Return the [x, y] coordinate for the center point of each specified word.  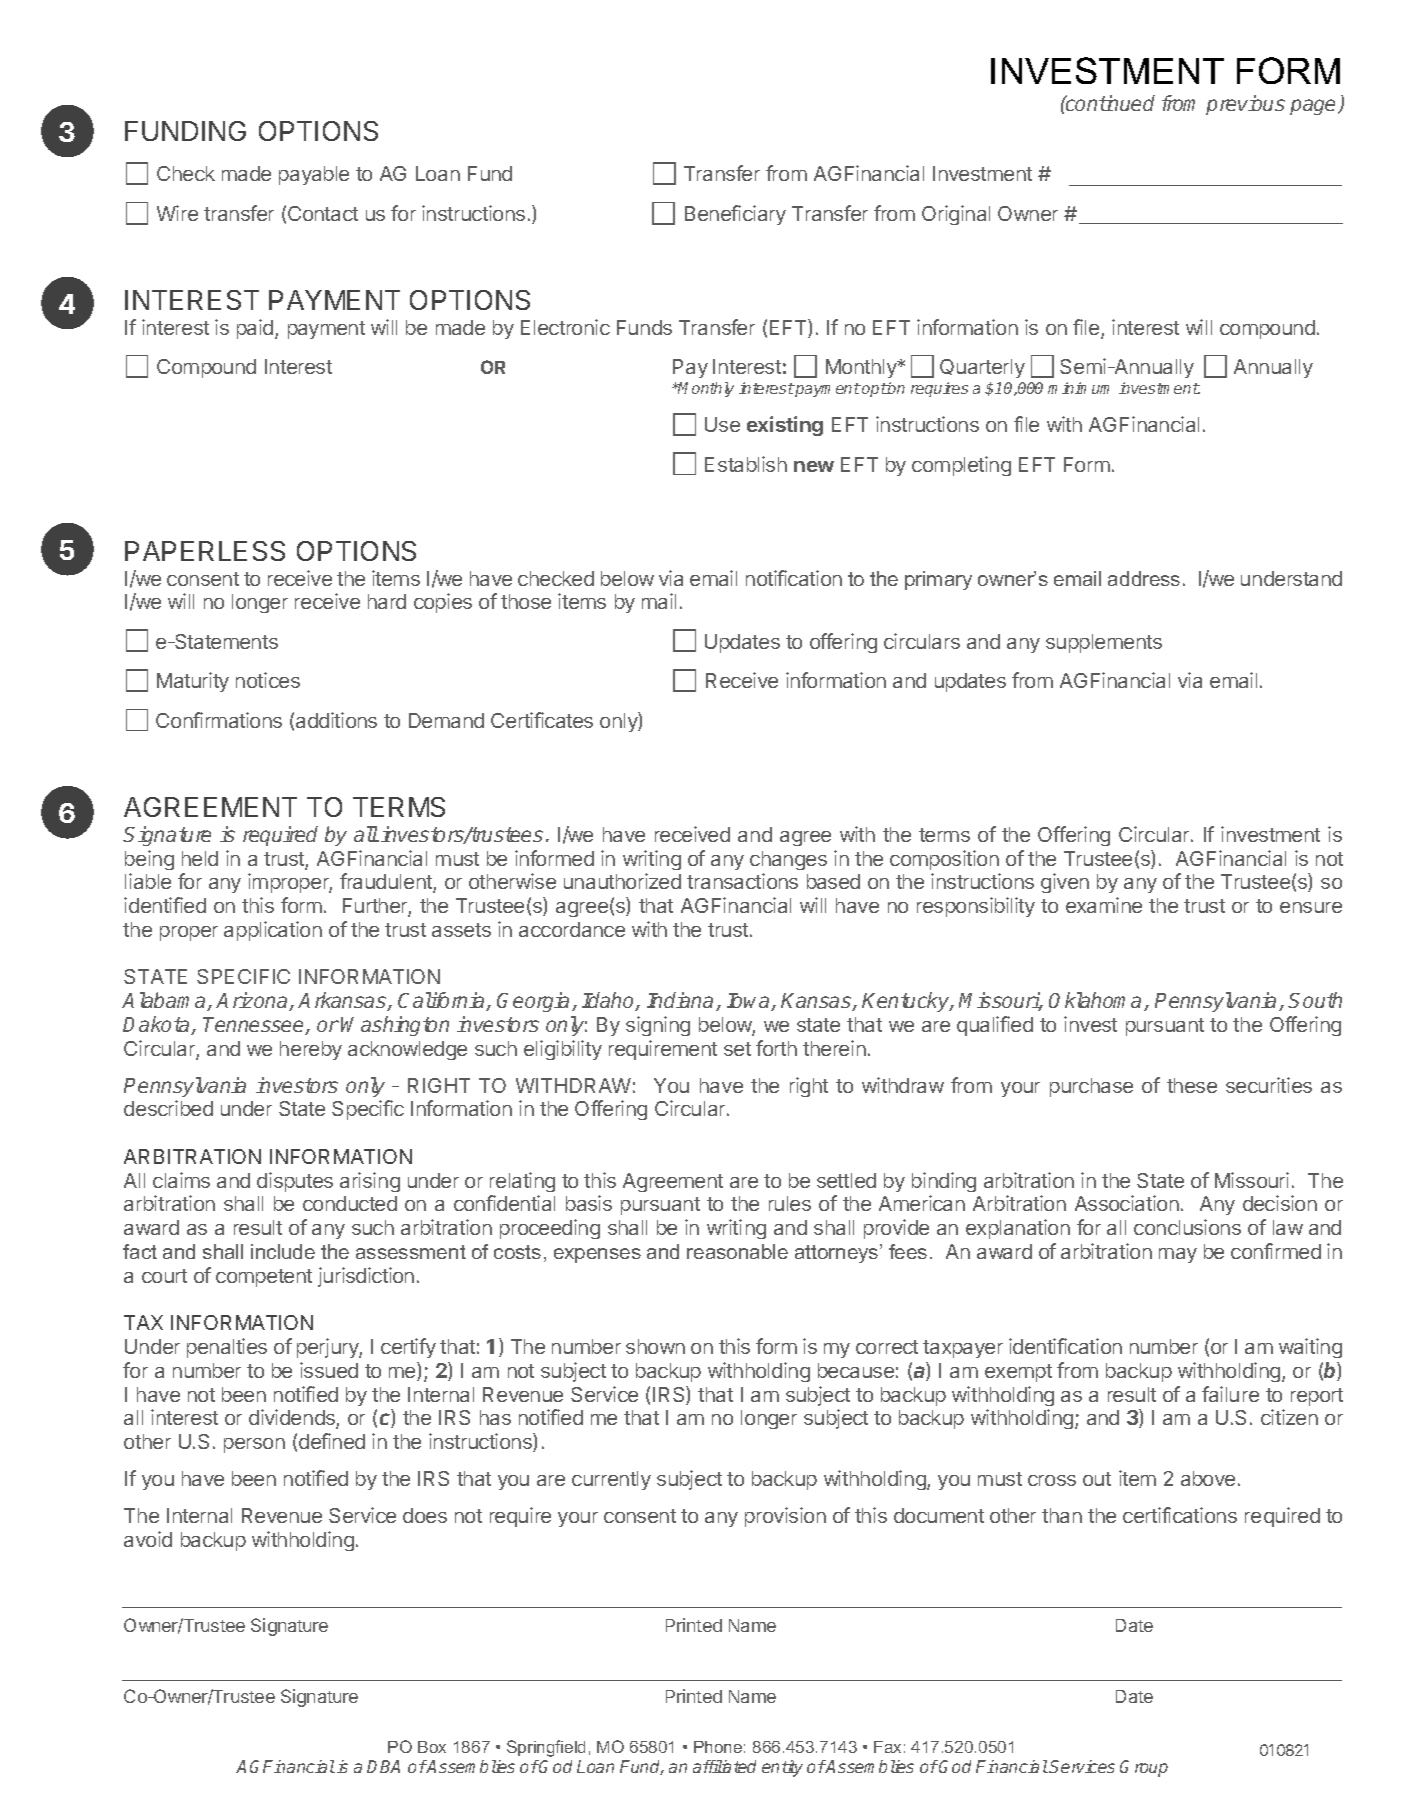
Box [432, 1747]
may [1178, 1255]
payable [314, 175]
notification [794, 578]
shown [655, 1346]
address [1144, 578]
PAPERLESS [205, 551]
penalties [227, 1348]
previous [1245, 105]
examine [1104, 905]
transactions [742, 881]
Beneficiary [735, 215]
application [273, 931]
